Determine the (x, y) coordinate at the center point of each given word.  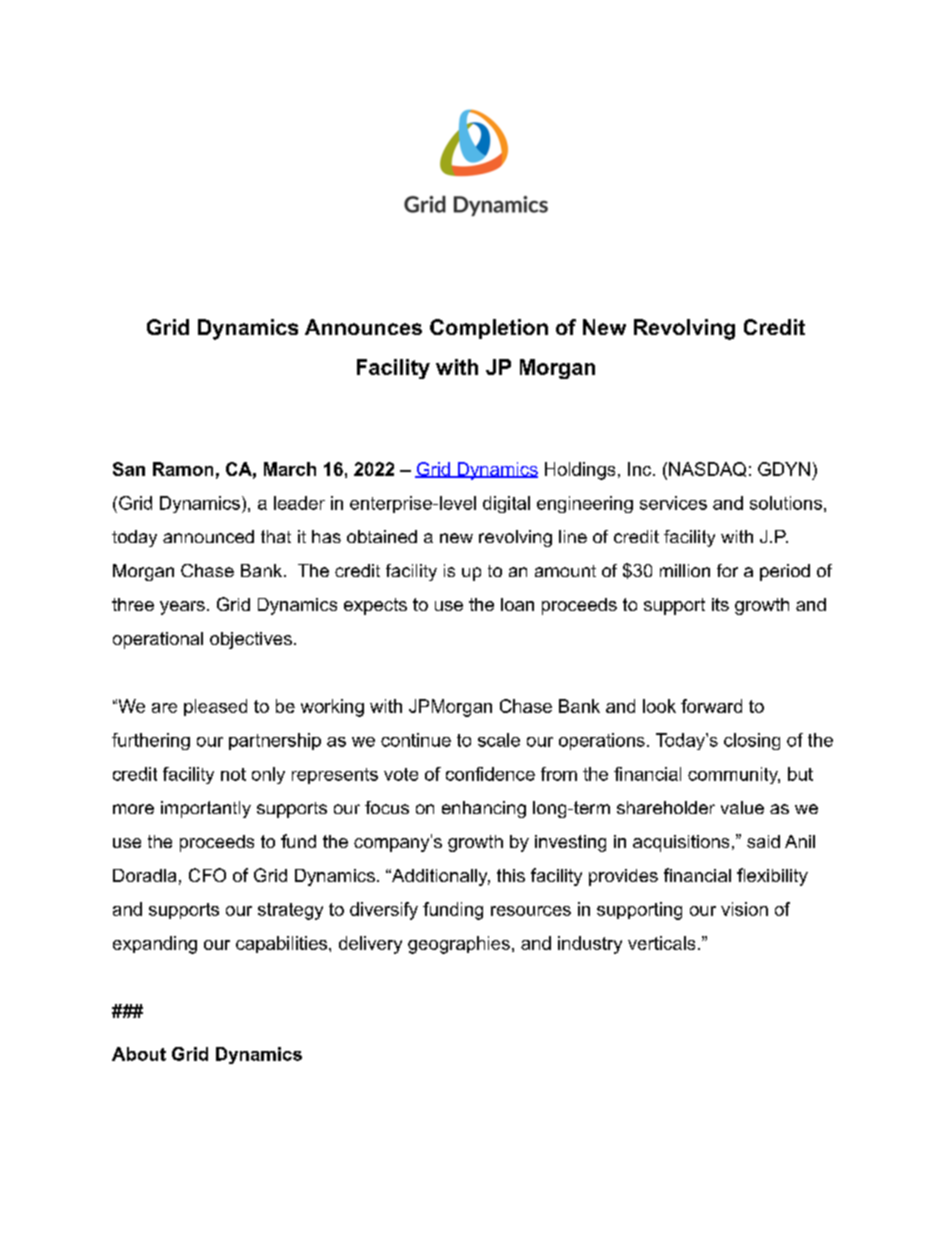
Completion (489, 329)
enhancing (484, 809)
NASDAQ (707, 469)
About (139, 1054)
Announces (363, 327)
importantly (206, 809)
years (182, 608)
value (742, 807)
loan (517, 604)
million (685, 570)
